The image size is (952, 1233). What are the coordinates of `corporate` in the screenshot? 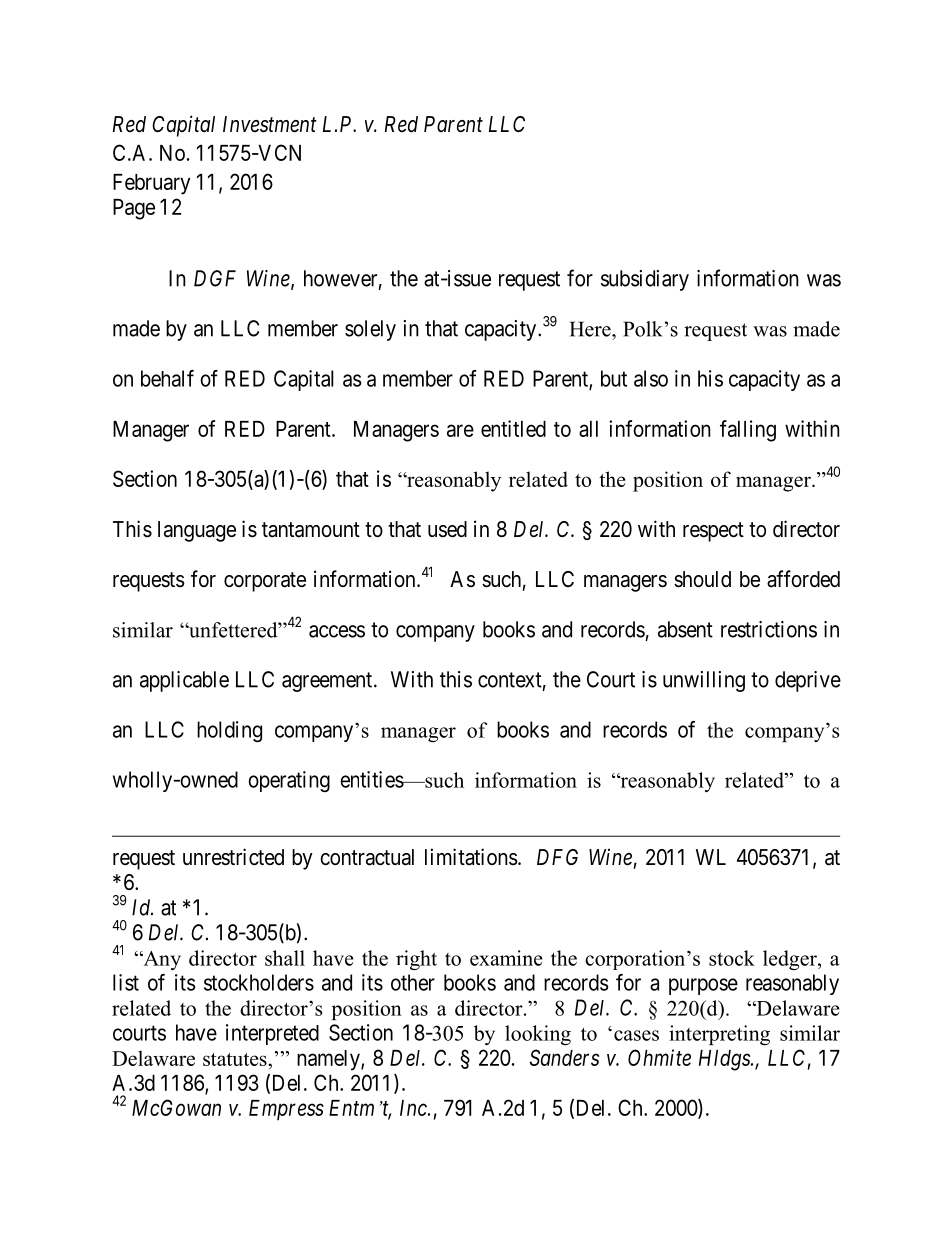 It's located at (265, 582).
